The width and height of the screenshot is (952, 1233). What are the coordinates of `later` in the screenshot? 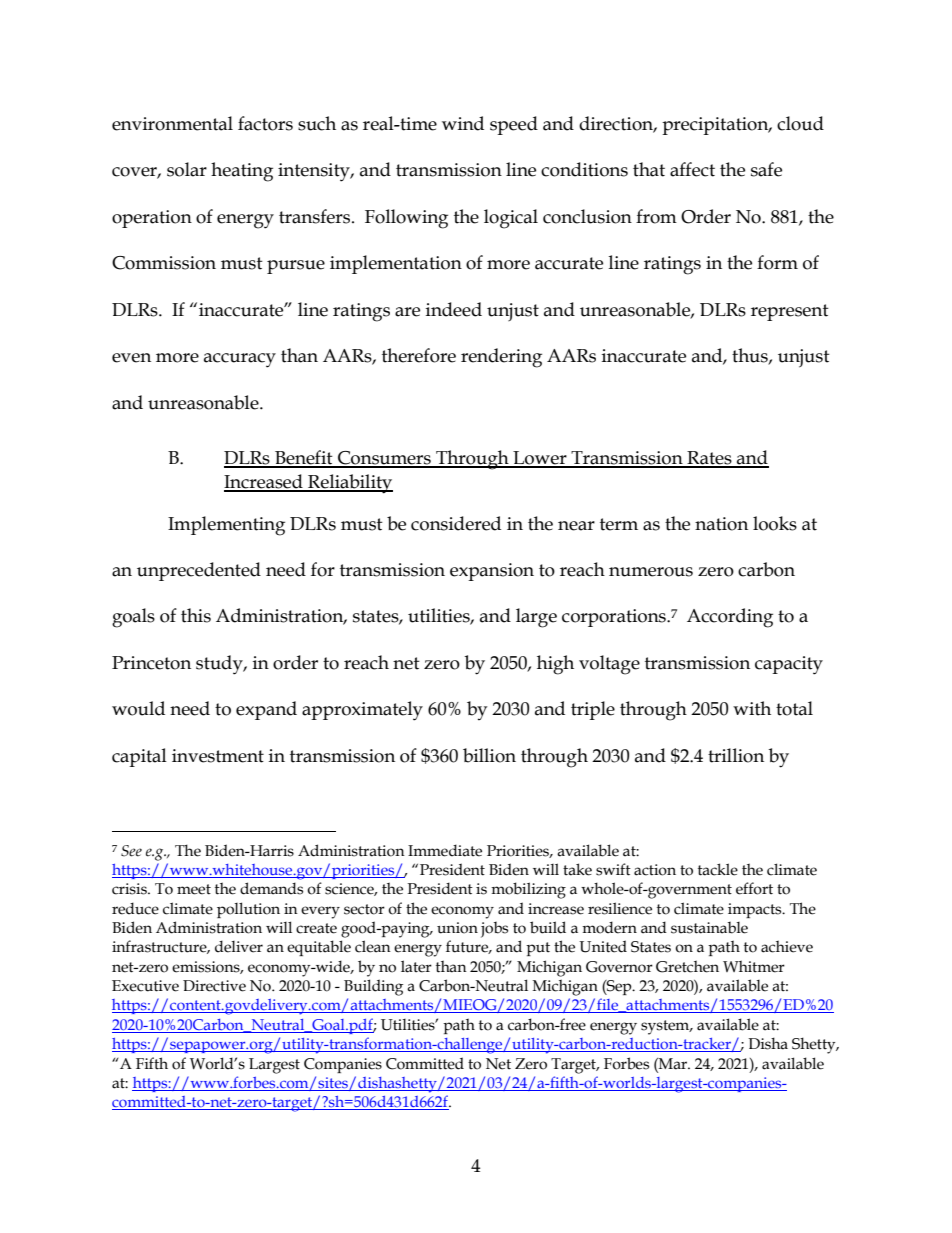 It's located at (416, 966).
